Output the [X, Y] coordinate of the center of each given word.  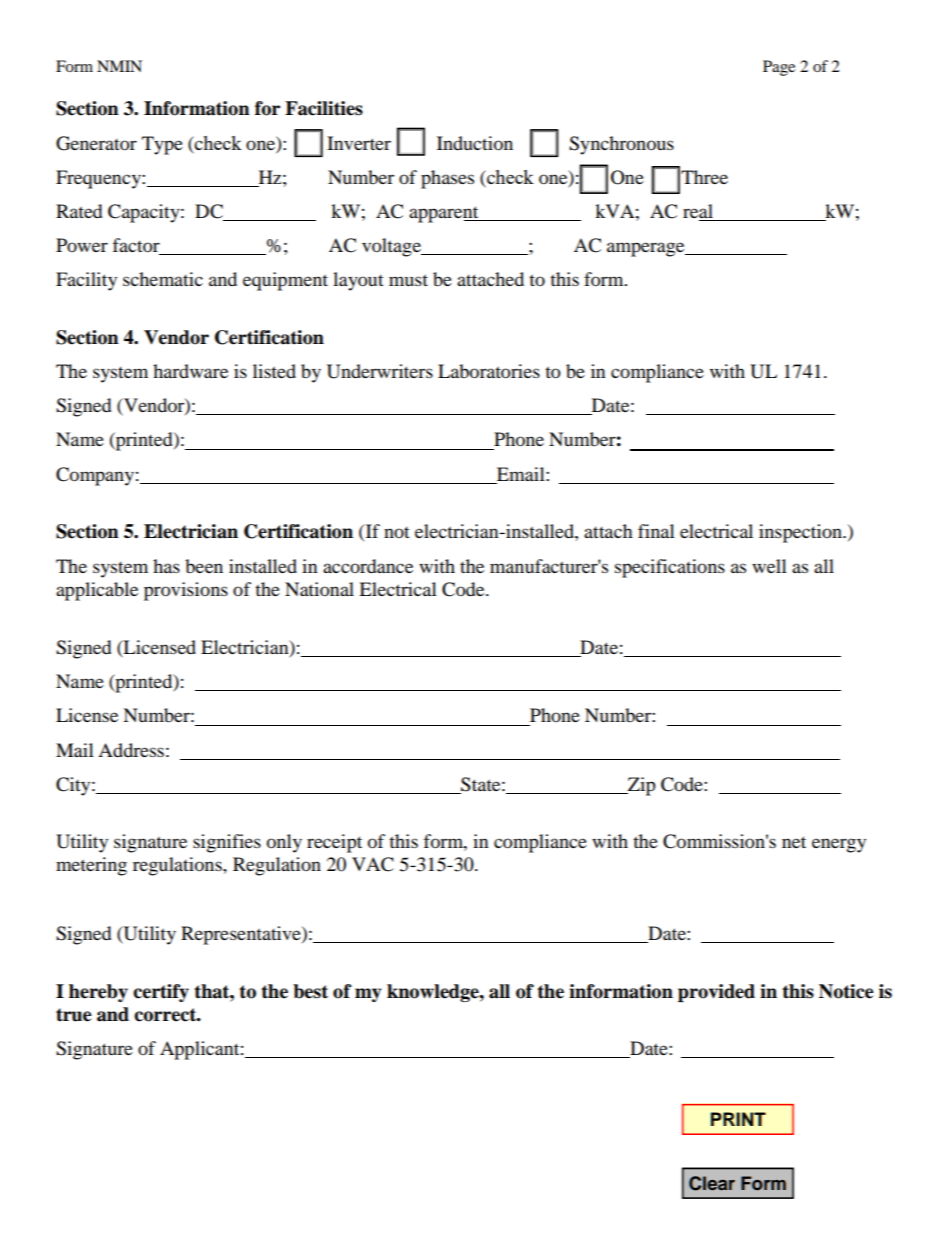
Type [162, 145]
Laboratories [489, 371]
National [319, 589]
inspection [801, 533]
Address [131, 750]
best [310, 991]
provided [716, 993]
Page [779, 68]
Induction [475, 143]
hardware [190, 371]
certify [161, 993]
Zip [641, 786]
